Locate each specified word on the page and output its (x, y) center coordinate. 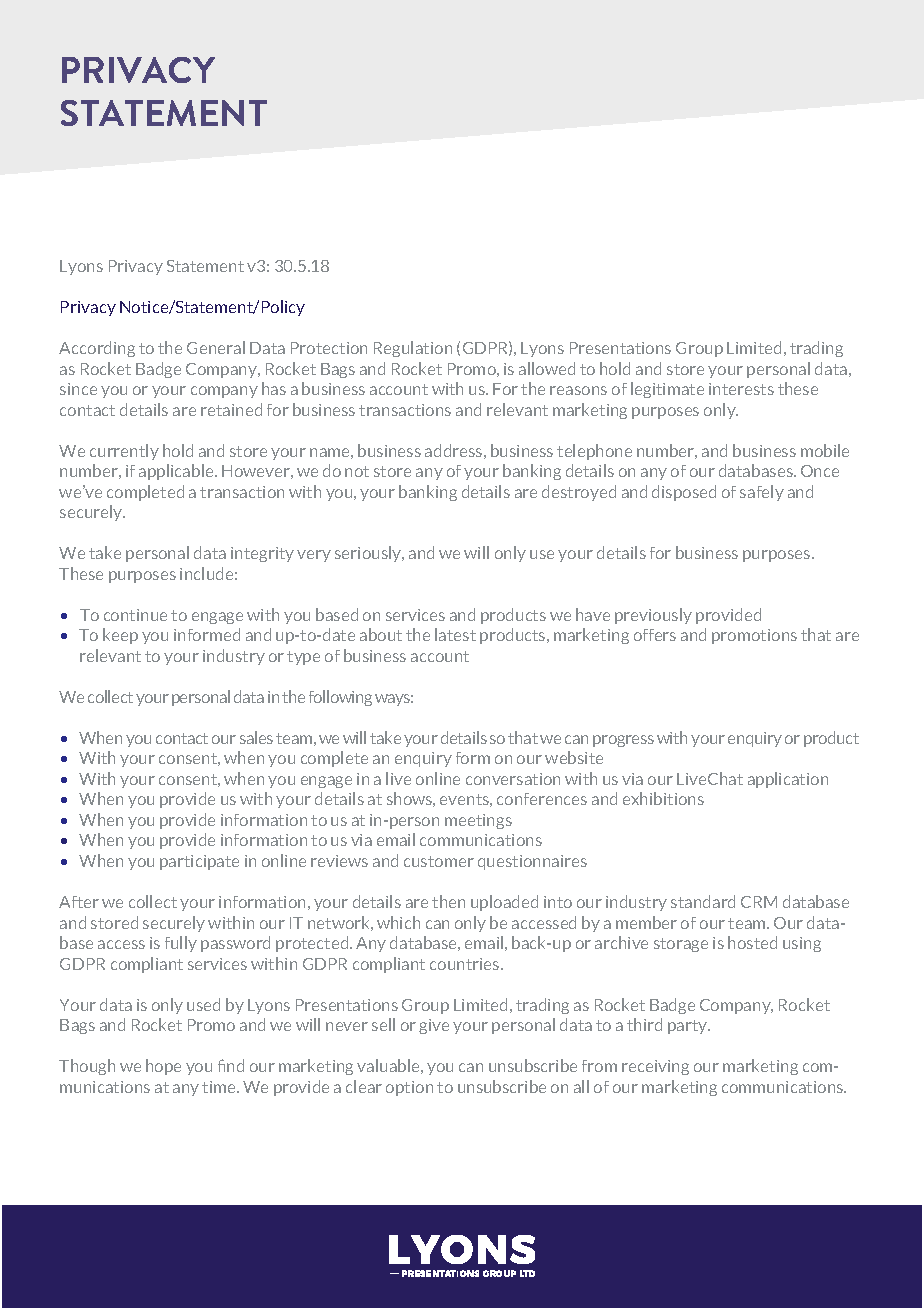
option (409, 1088)
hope (163, 1067)
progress (623, 741)
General (216, 347)
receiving (655, 1067)
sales (256, 737)
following (340, 698)
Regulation (413, 349)
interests (741, 389)
